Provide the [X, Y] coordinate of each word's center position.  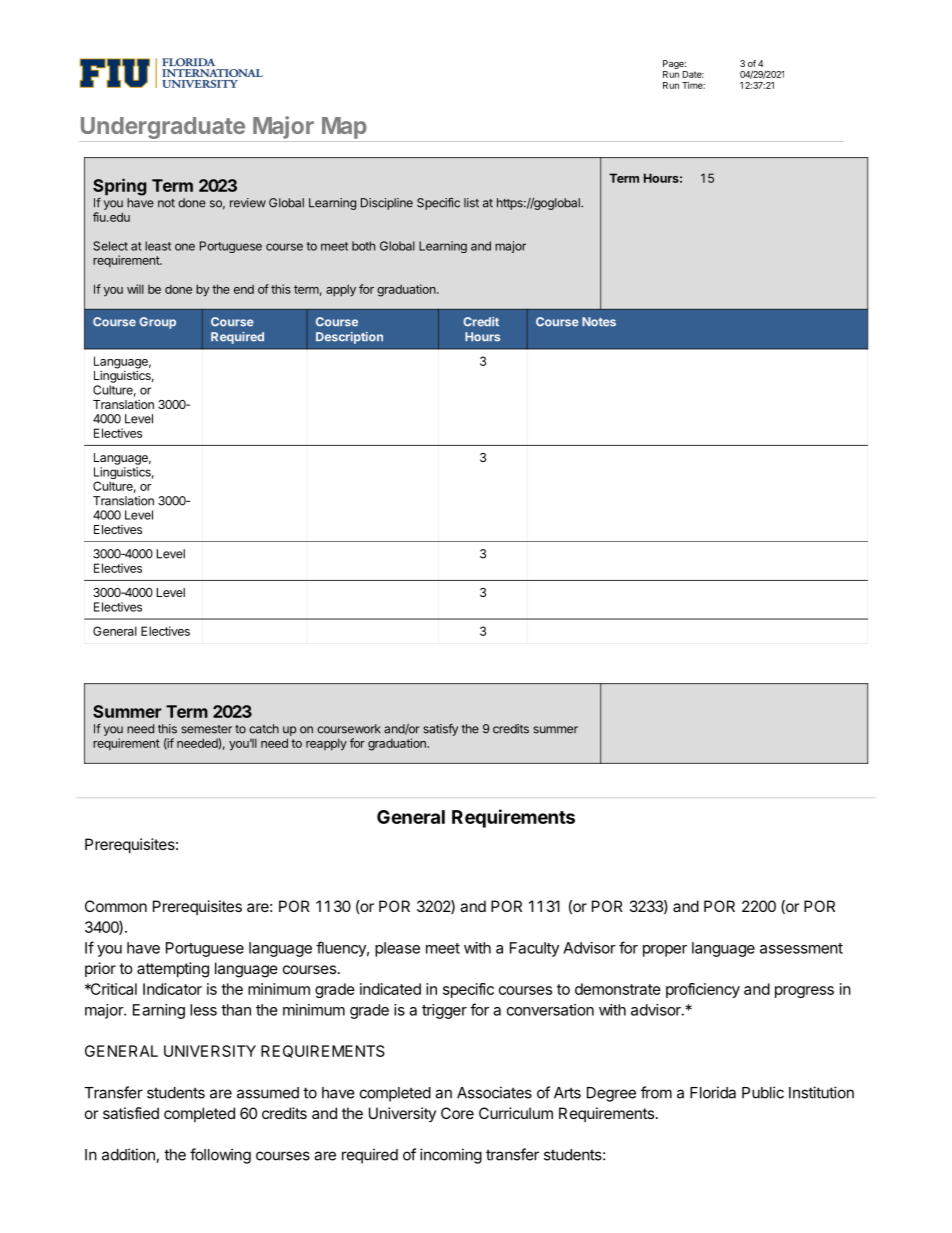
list [471, 203]
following [220, 1156]
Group [157, 323]
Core [457, 1113]
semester [206, 729]
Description [349, 338]
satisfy [440, 730]
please [397, 949]
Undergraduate [163, 128]
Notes [599, 322]
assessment [801, 948]
